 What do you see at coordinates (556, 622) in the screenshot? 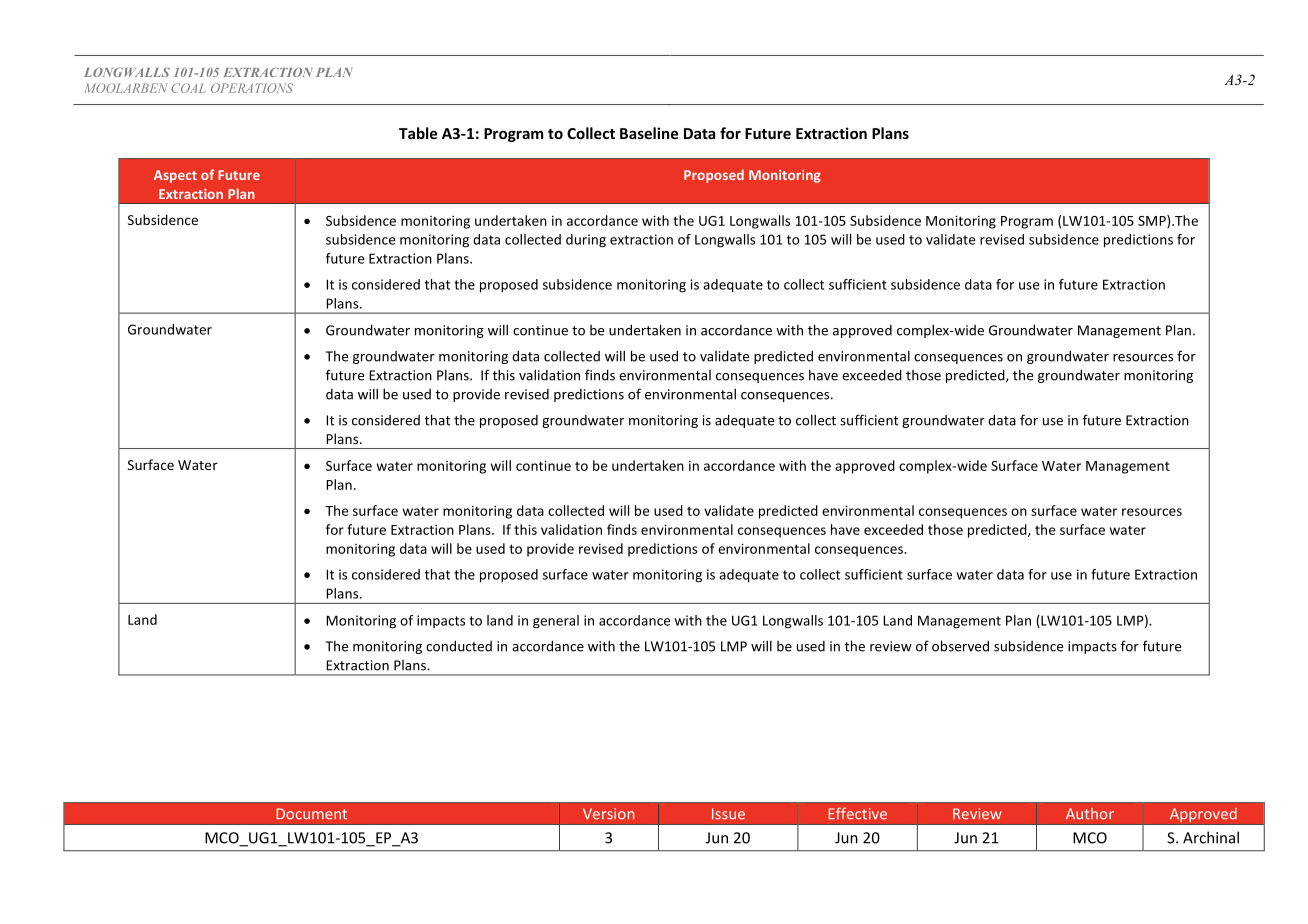
I see `general` at bounding box center [556, 622].
